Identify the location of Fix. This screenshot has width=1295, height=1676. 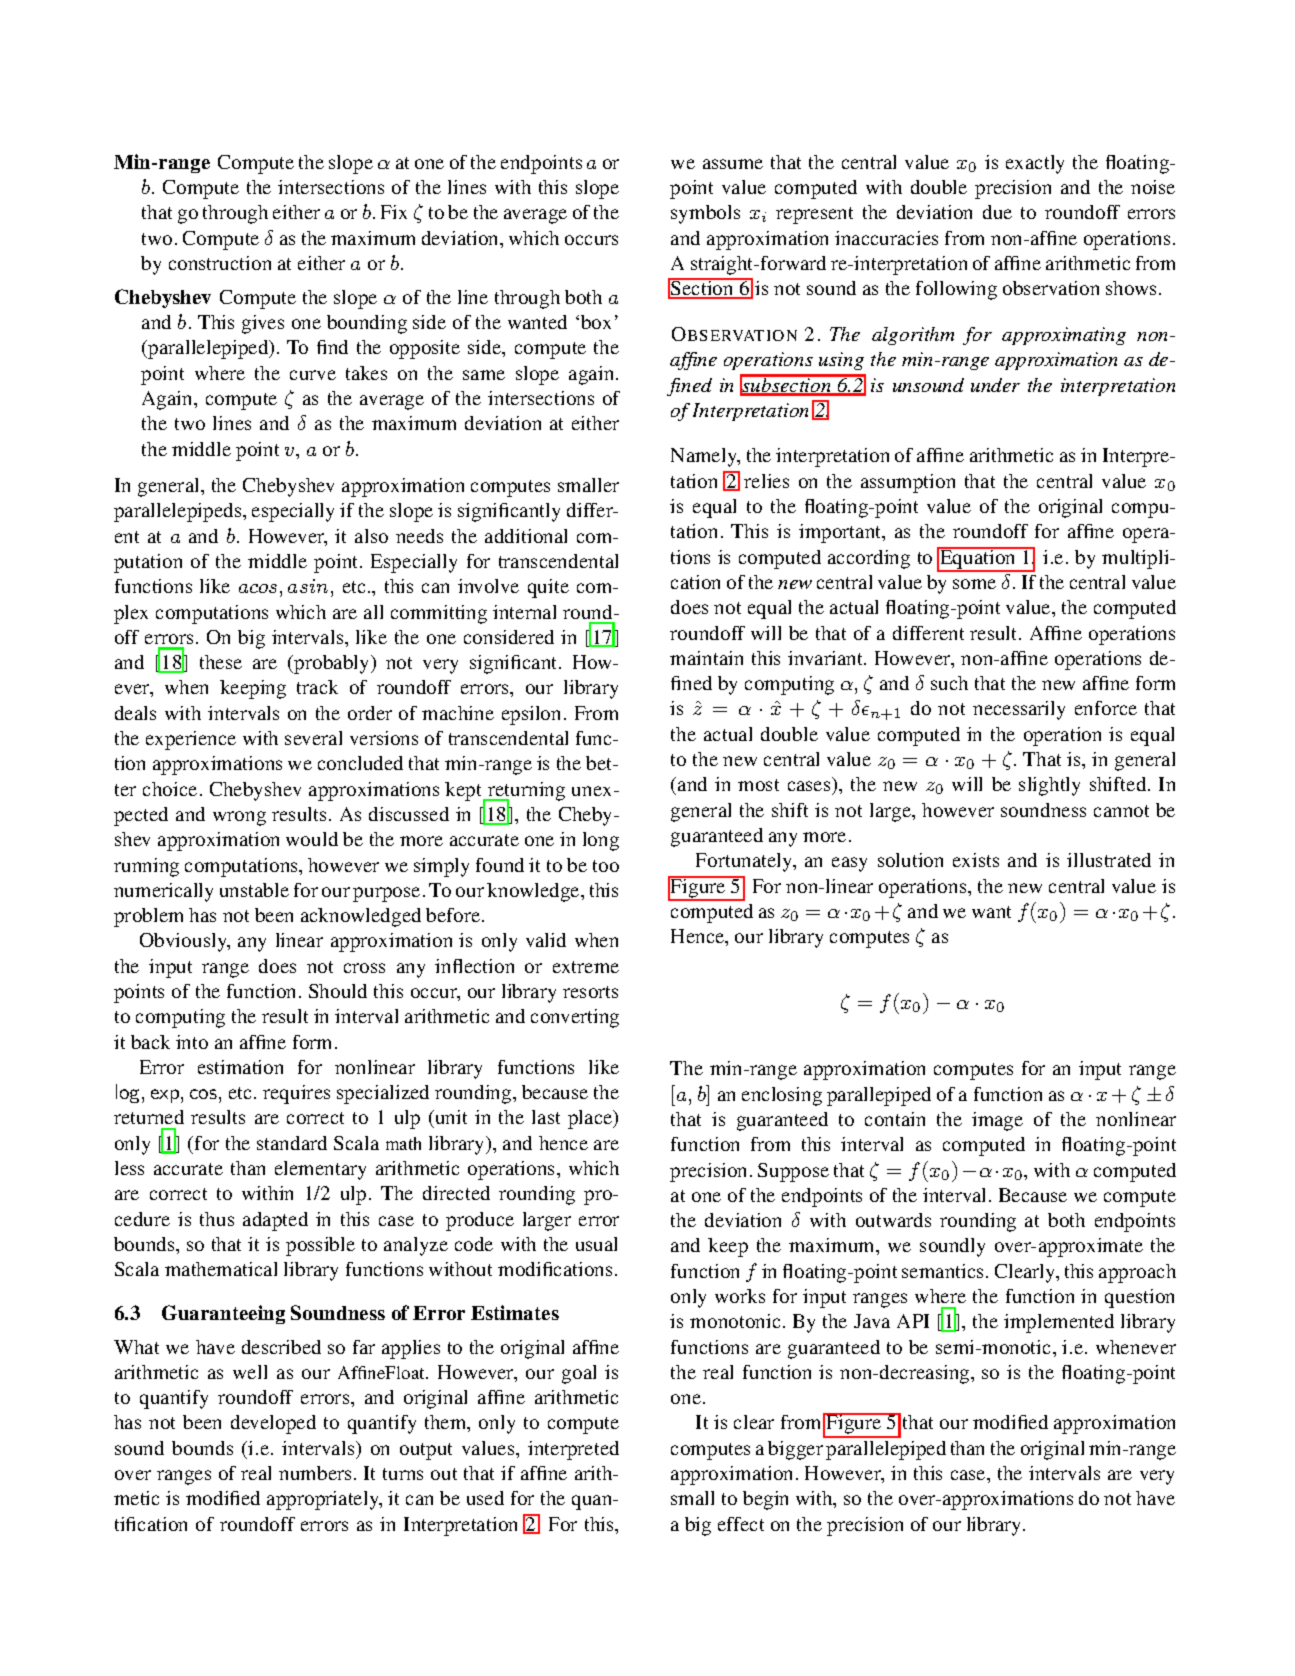
(394, 212).
